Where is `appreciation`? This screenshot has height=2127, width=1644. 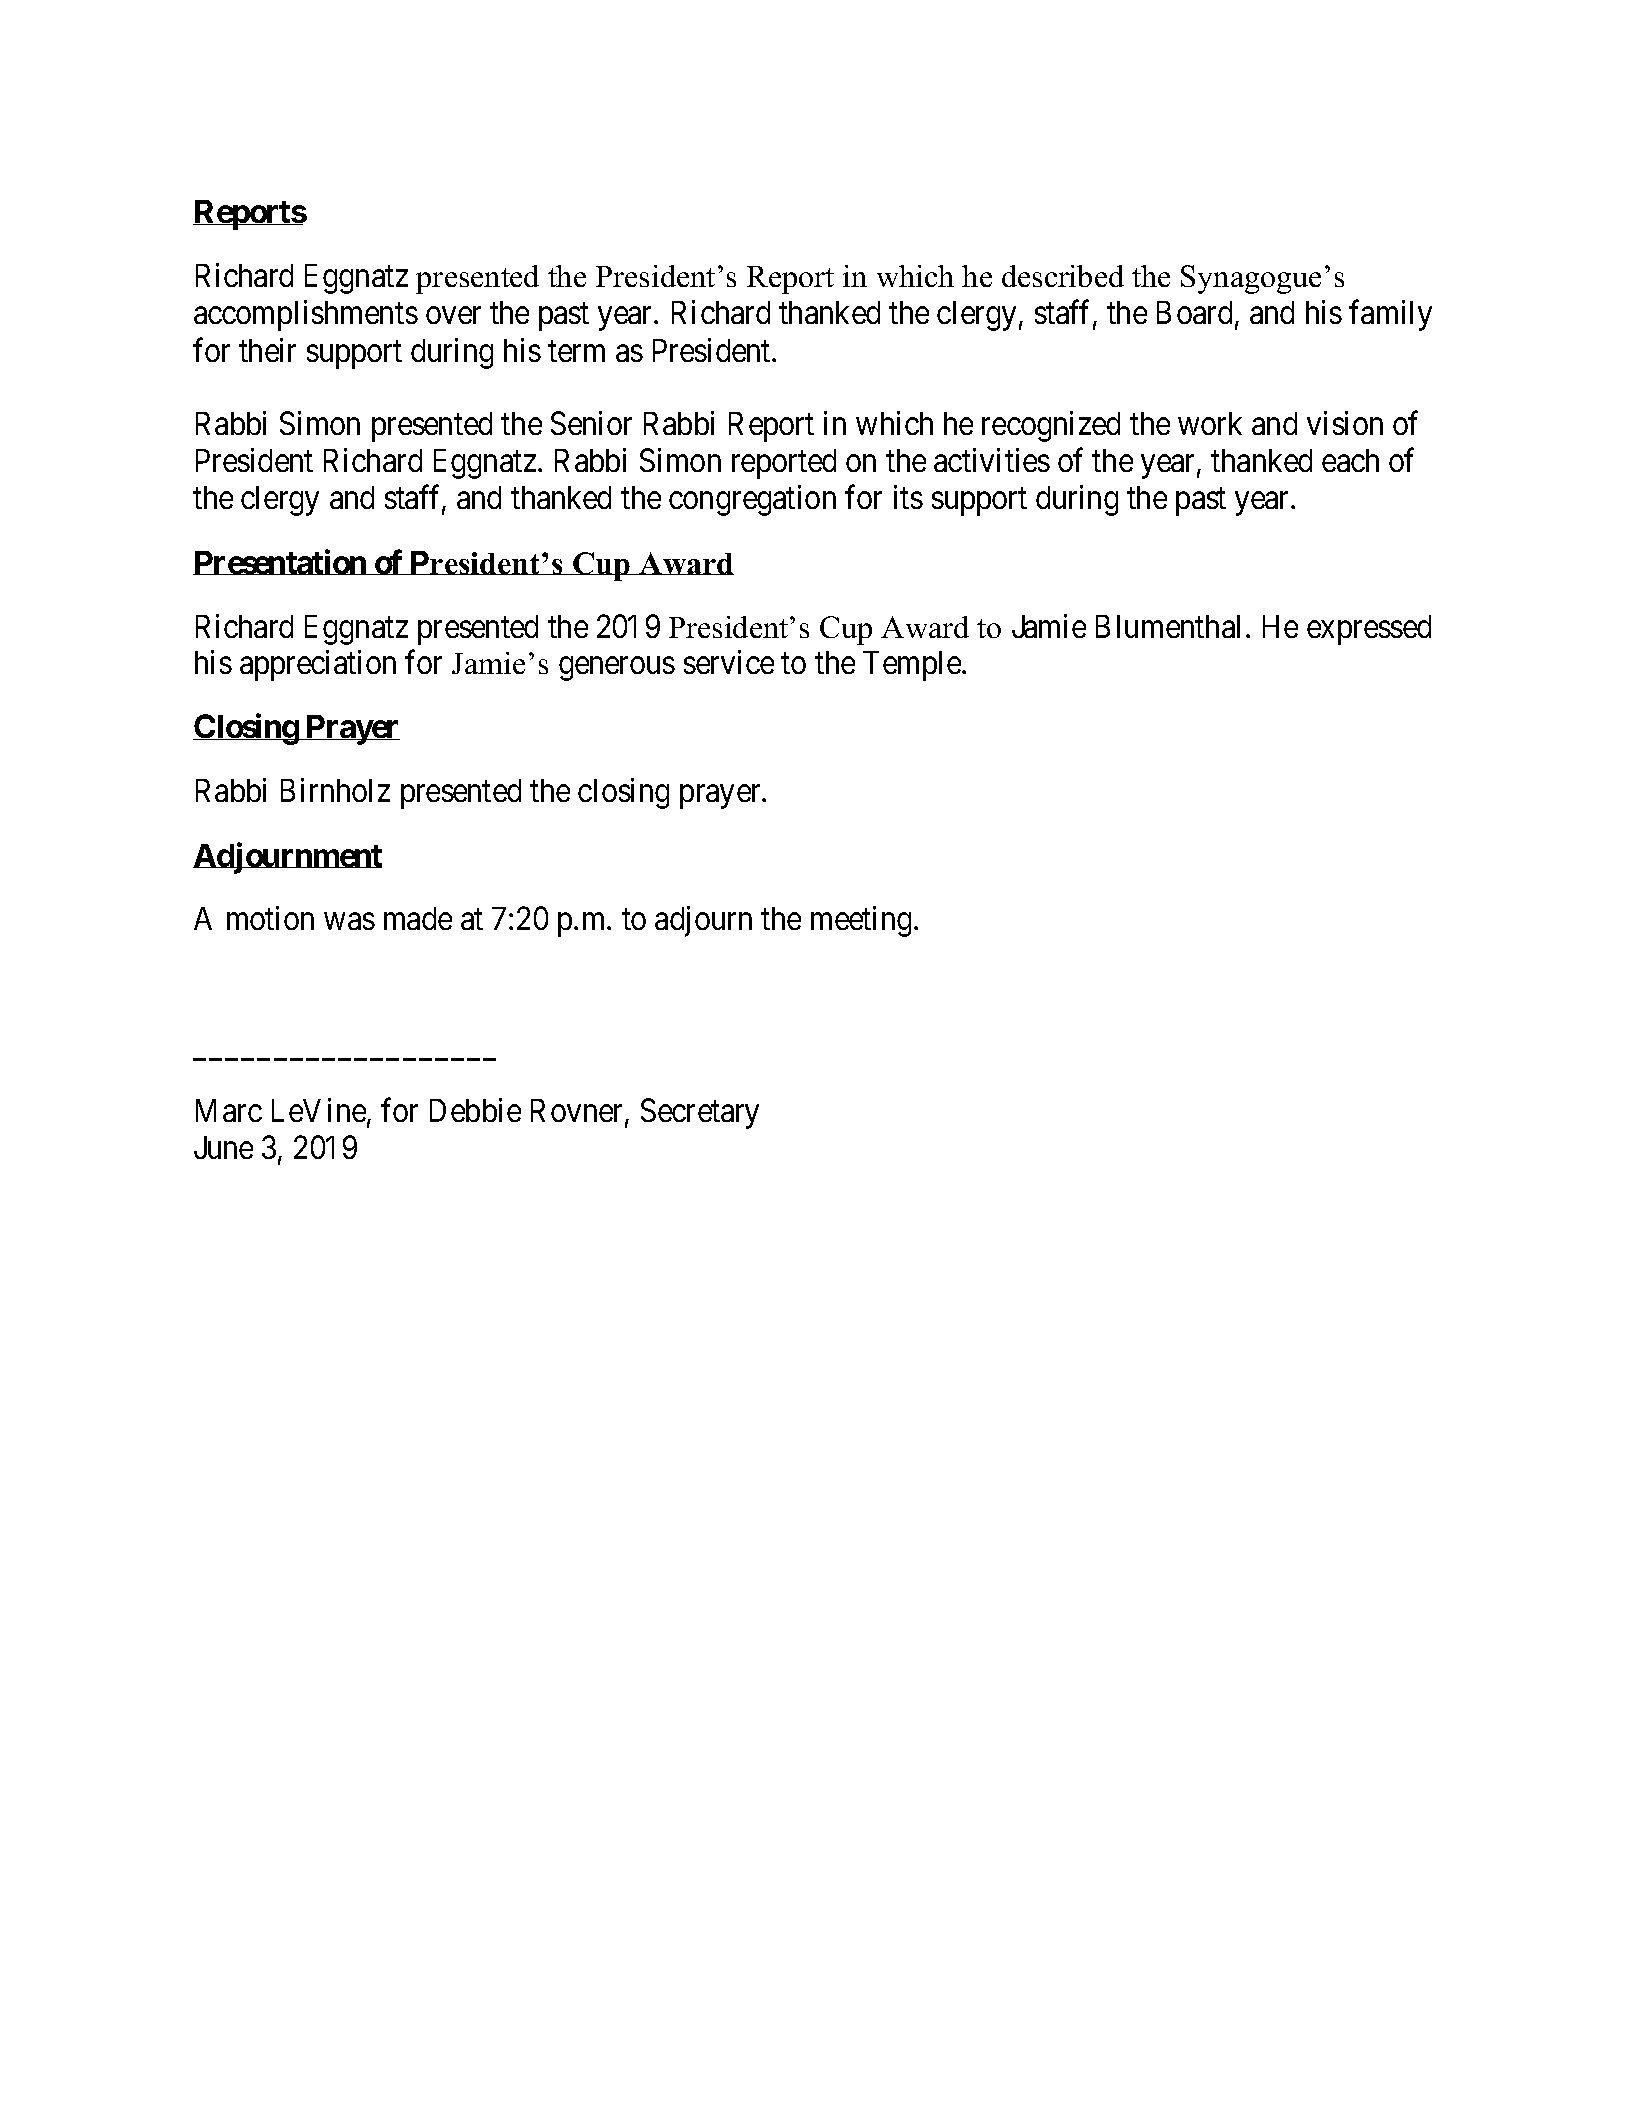 appreciation is located at coordinates (318, 665).
